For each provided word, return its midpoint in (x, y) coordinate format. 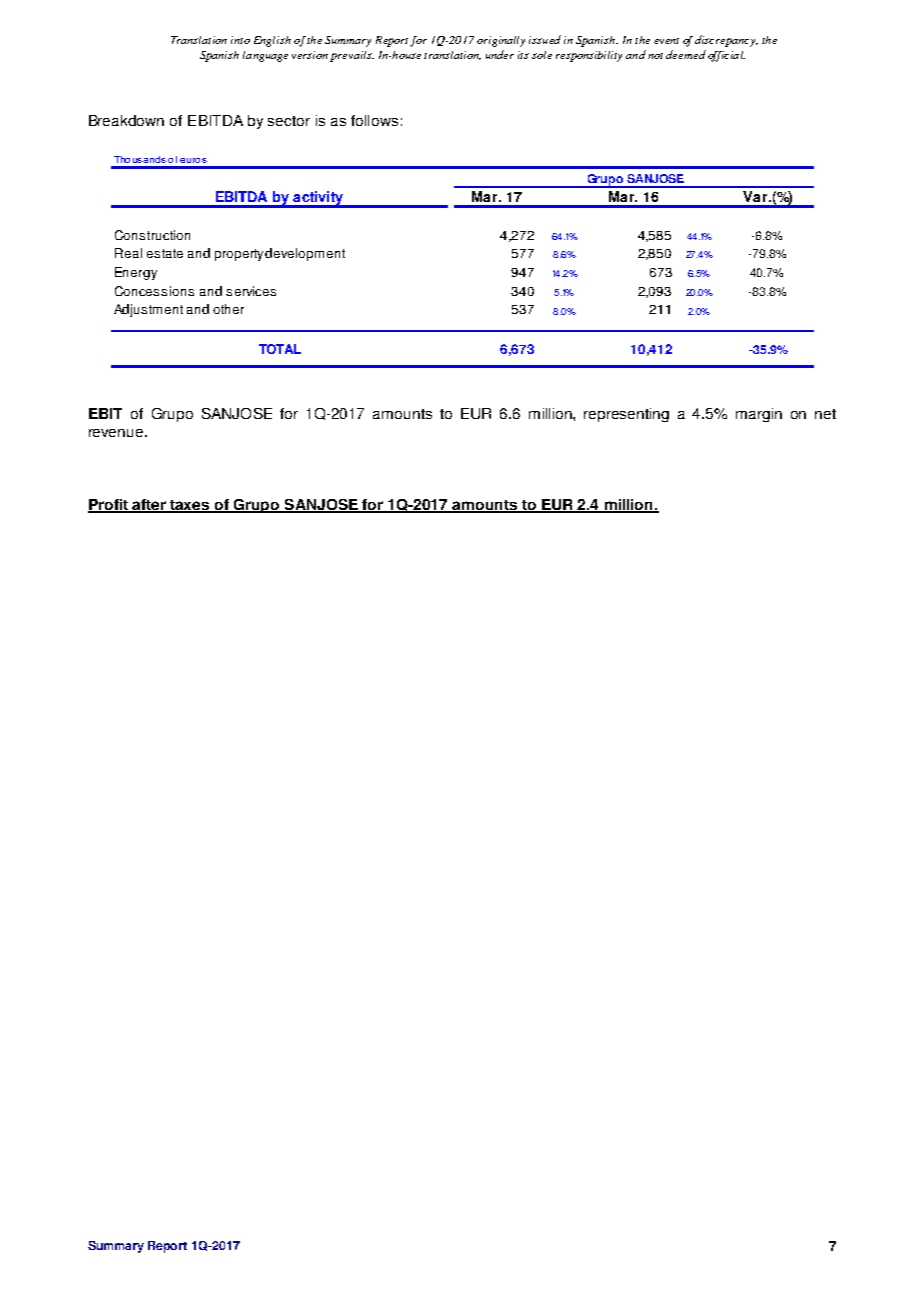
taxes (190, 506)
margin (759, 415)
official (726, 56)
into (240, 40)
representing (626, 415)
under (500, 54)
